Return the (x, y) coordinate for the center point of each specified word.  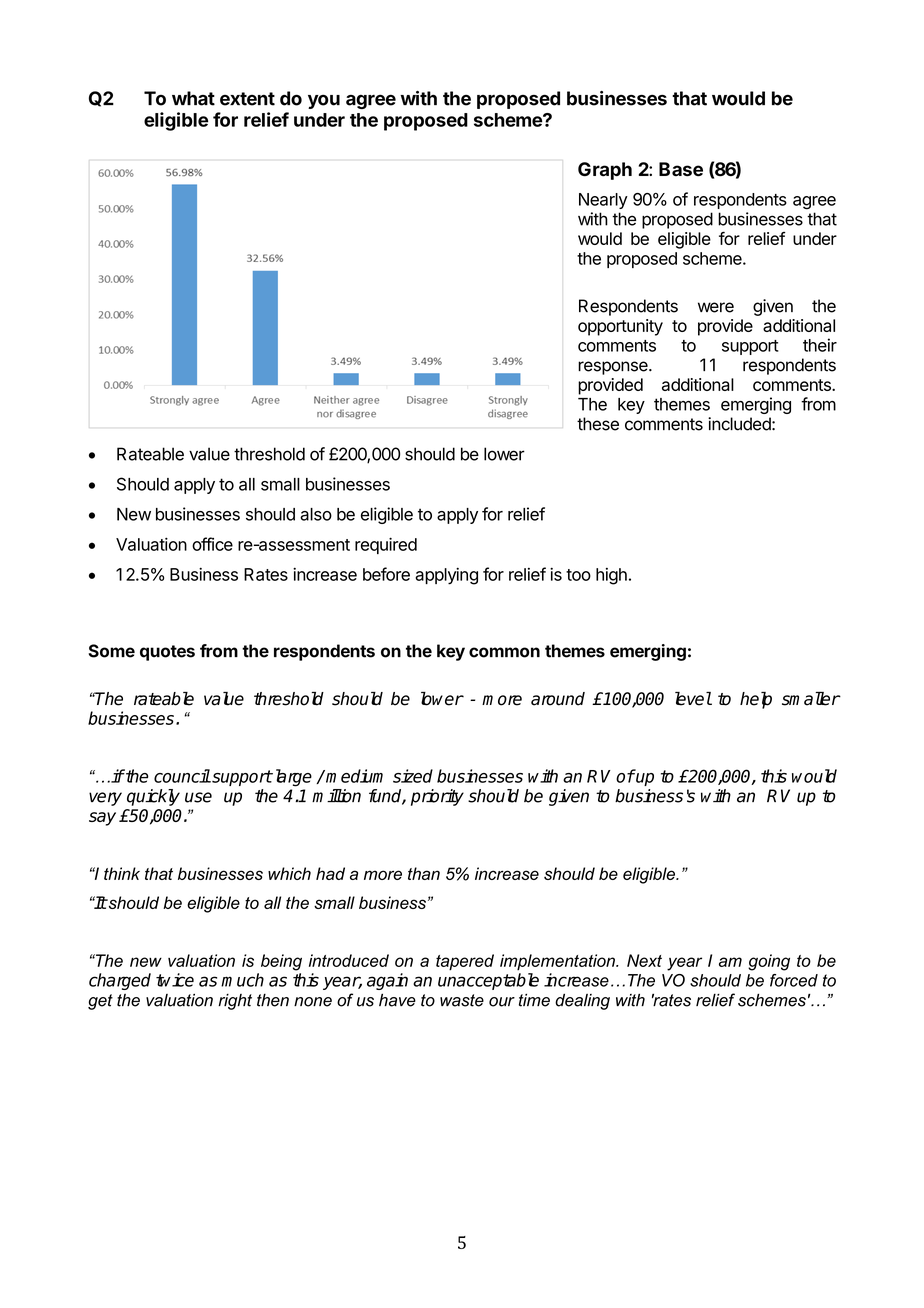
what (193, 98)
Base (681, 169)
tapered (465, 962)
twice (175, 980)
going (769, 962)
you (324, 102)
